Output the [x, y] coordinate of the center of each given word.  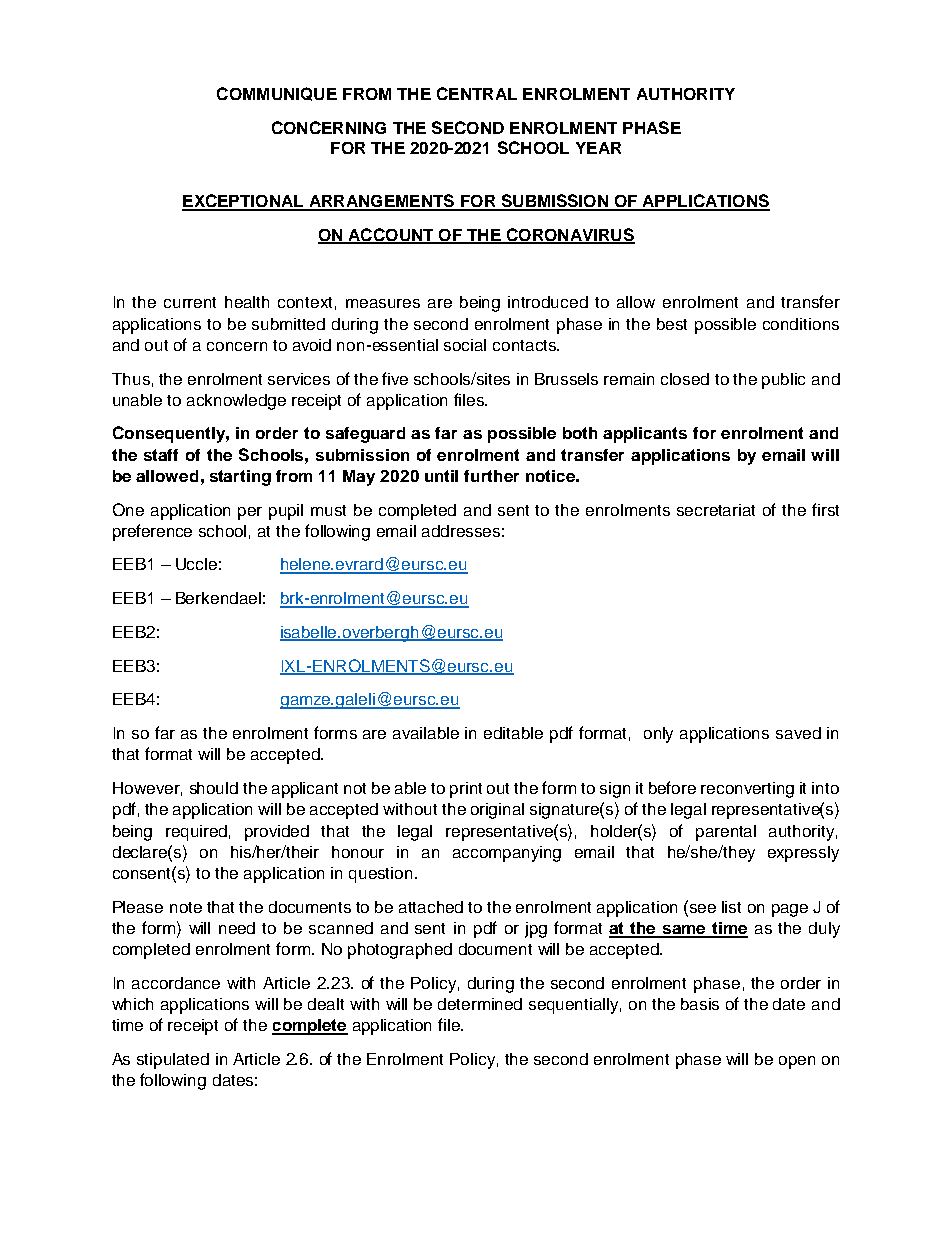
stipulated [173, 1061]
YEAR [598, 148]
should [214, 788]
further [491, 476]
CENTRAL [477, 93]
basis [700, 1004]
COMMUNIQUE [277, 94]
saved [798, 733]
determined [480, 1004]
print [466, 790]
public [783, 381]
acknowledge [236, 402]
